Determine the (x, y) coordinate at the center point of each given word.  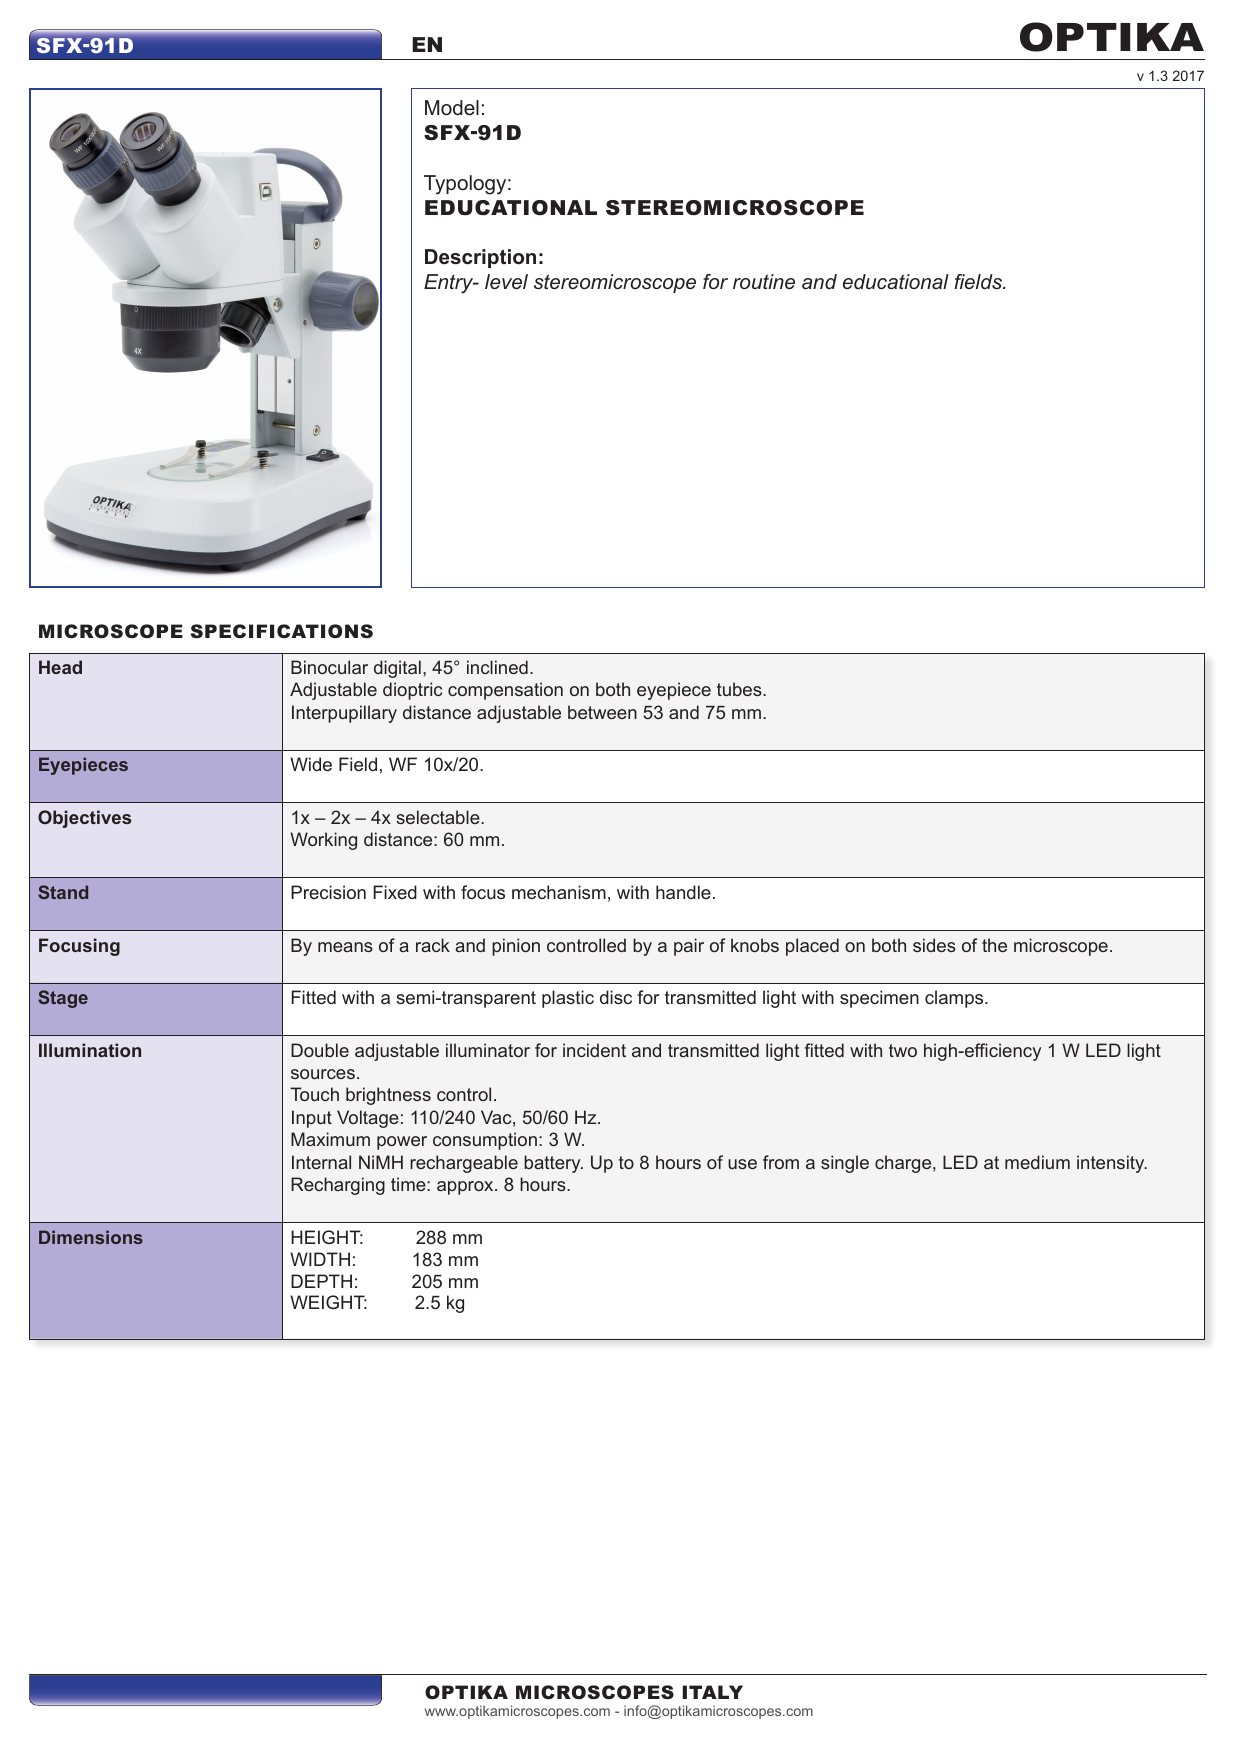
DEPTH (321, 1281)
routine (764, 282)
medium (1037, 1162)
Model (452, 108)
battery (553, 1164)
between (602, 712)
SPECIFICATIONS (282, 631)
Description (480, 258)
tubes (740, 689)
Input (312, 1119)
